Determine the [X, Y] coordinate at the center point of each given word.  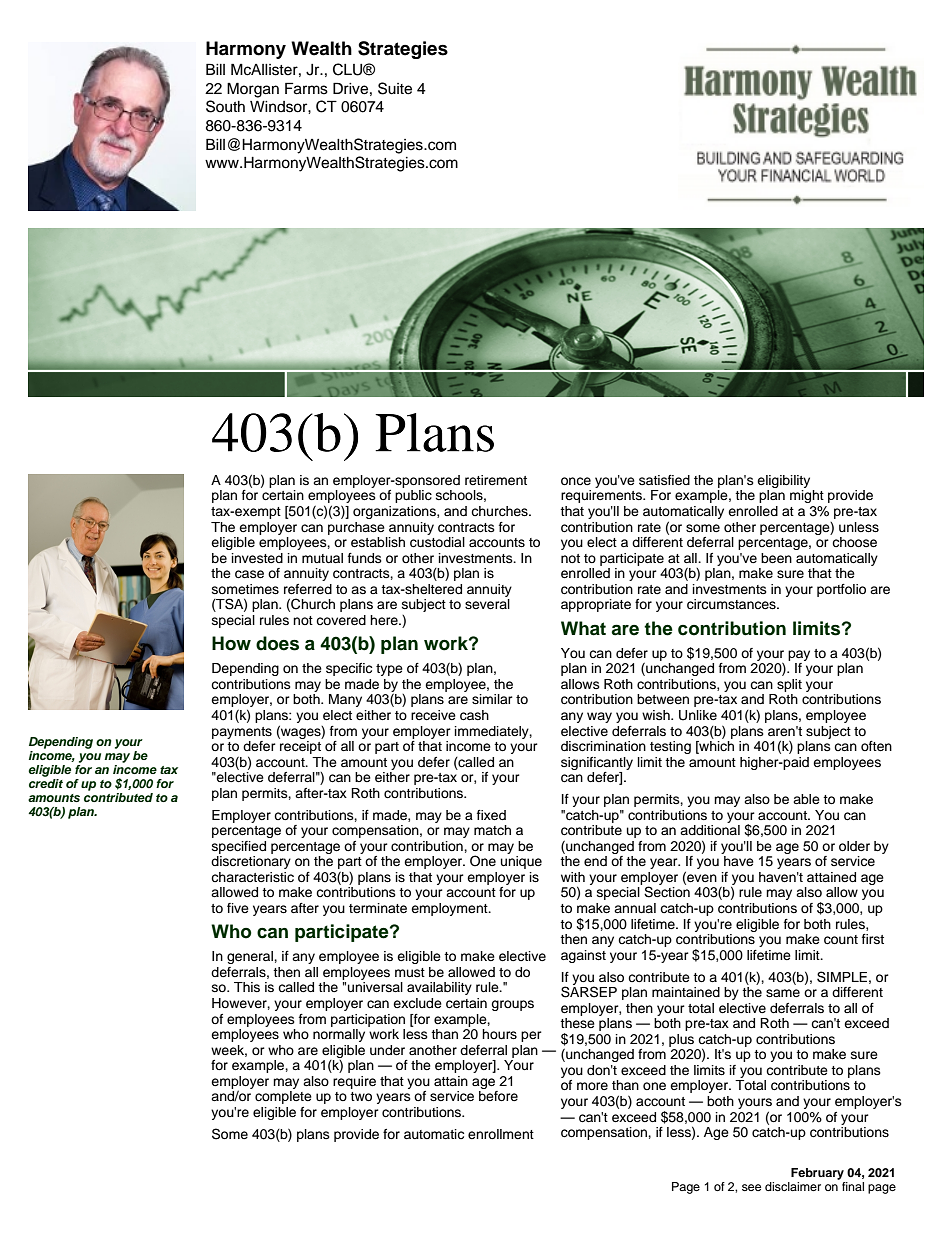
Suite [395, 88]
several [487, 604]
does [277, 643]
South [225, 106]
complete [283, 1097]
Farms [306, 88]
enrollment [501, 1134]
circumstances [732, 604]
